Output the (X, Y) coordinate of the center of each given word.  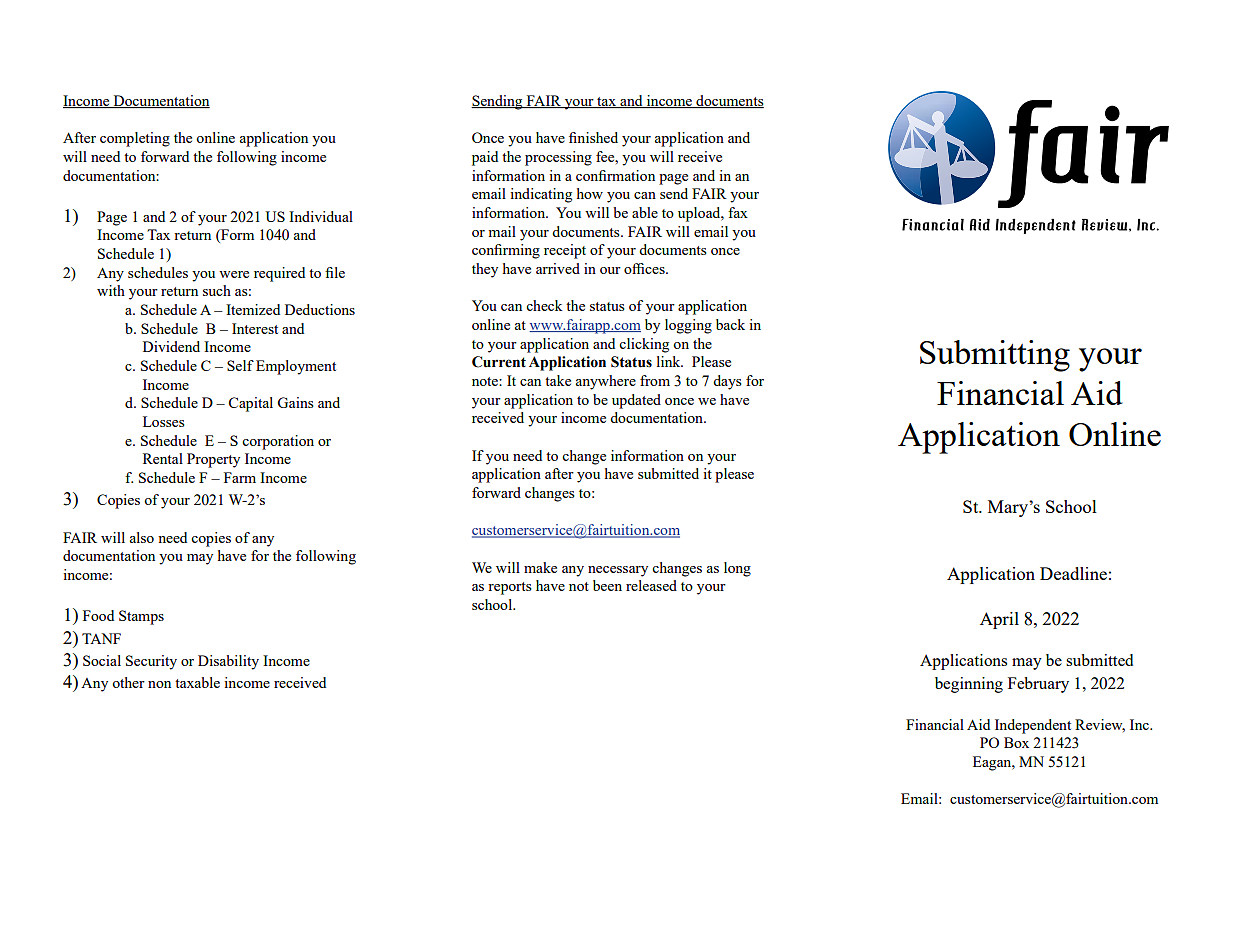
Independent (1033, 726)
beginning (969, 685)
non (159, 684)
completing (135, 139)
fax (738, 212)
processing (558, 158)
